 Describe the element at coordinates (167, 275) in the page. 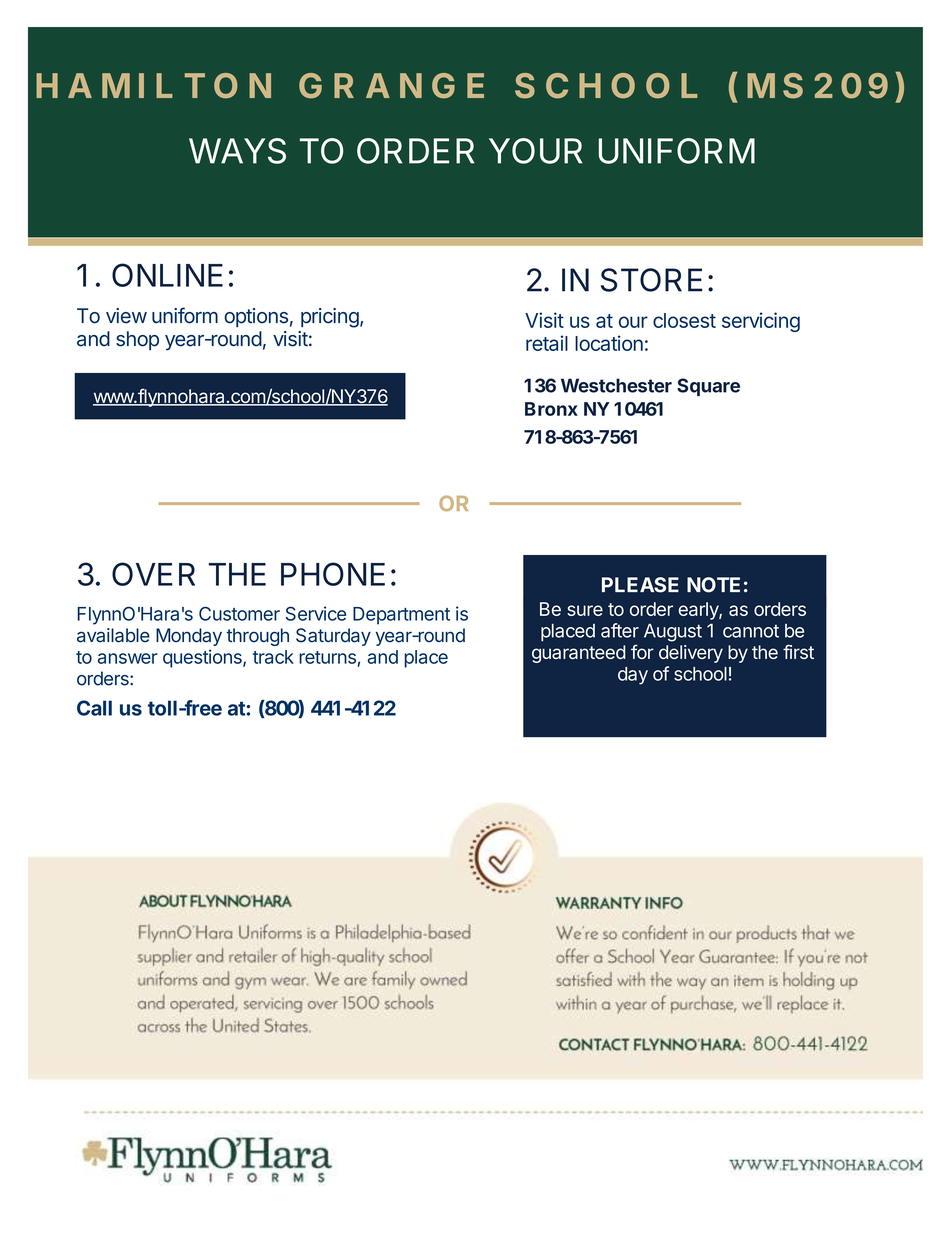

I see `ONLINE` at that location.
